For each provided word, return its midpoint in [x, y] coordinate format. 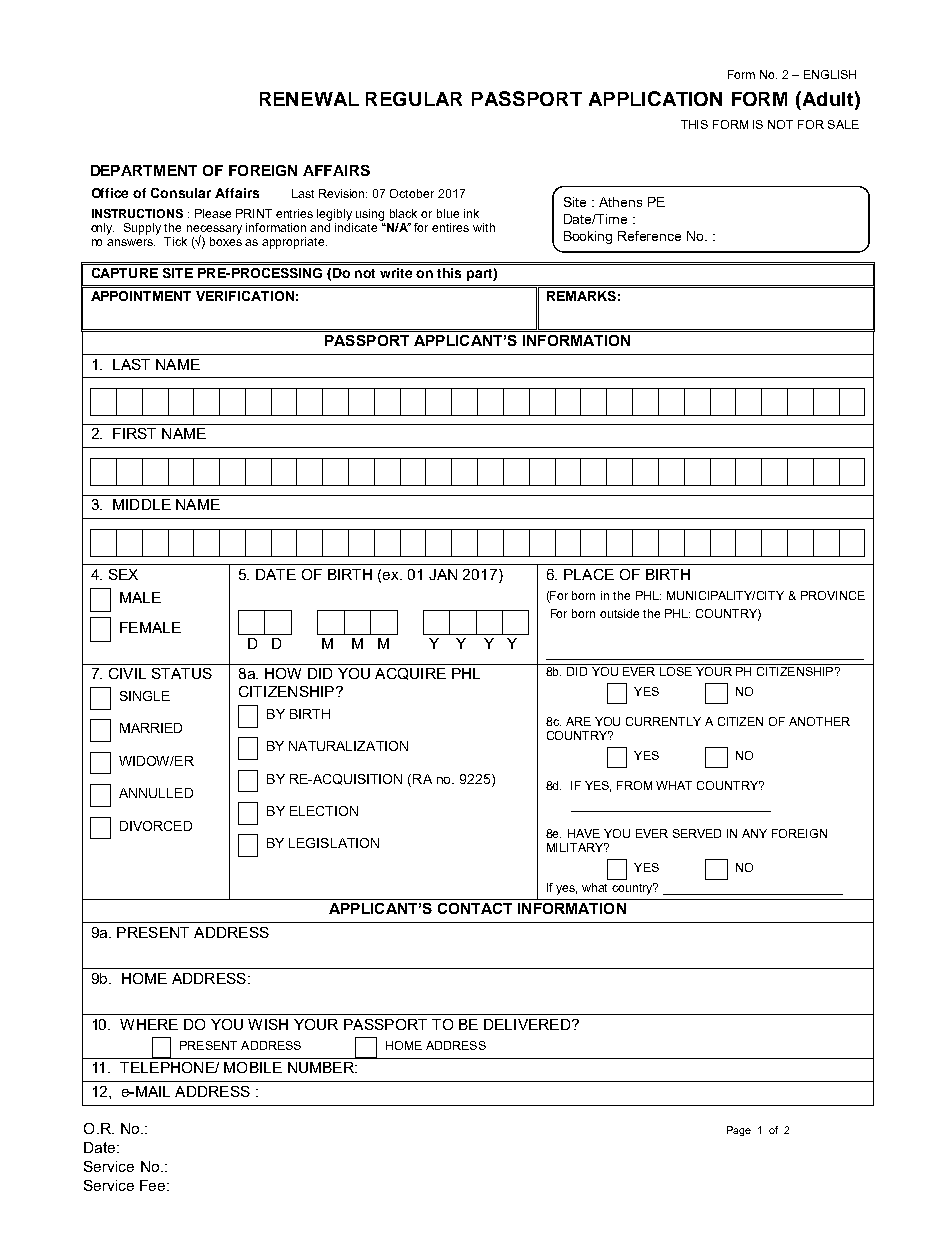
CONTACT [475, 908]
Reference [649, 236]
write [396, 273]
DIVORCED [156, 826]
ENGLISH [830, 74]
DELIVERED [528, 1024]
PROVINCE [833, 595]
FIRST [134, 433]
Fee [154, 1185]
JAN [443, 574]
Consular [181, 193]
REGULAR [414, 99]
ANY [754, 833]
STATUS [182, 673]
